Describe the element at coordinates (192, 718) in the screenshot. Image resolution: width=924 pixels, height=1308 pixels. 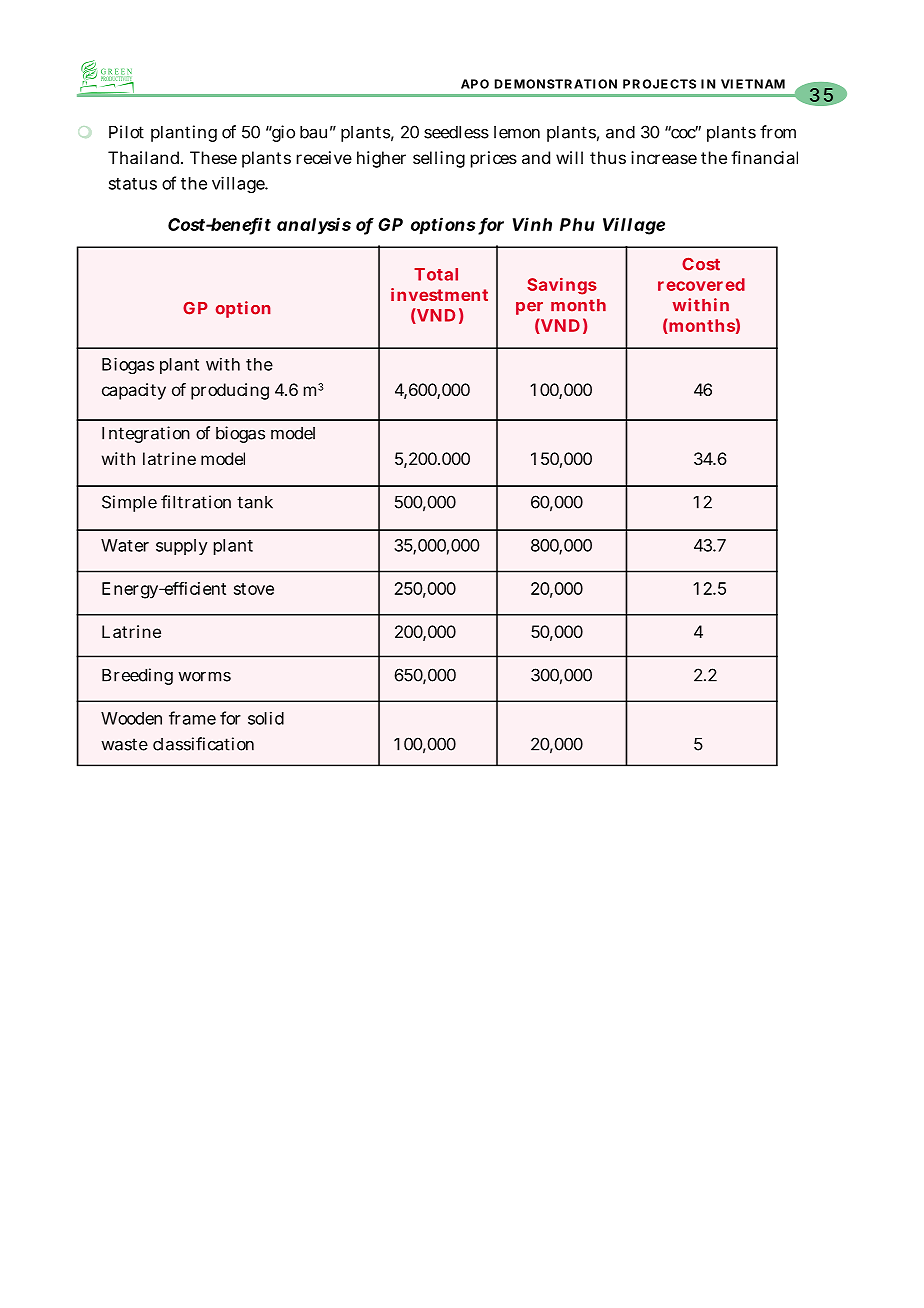
I see `frame` at that location.
